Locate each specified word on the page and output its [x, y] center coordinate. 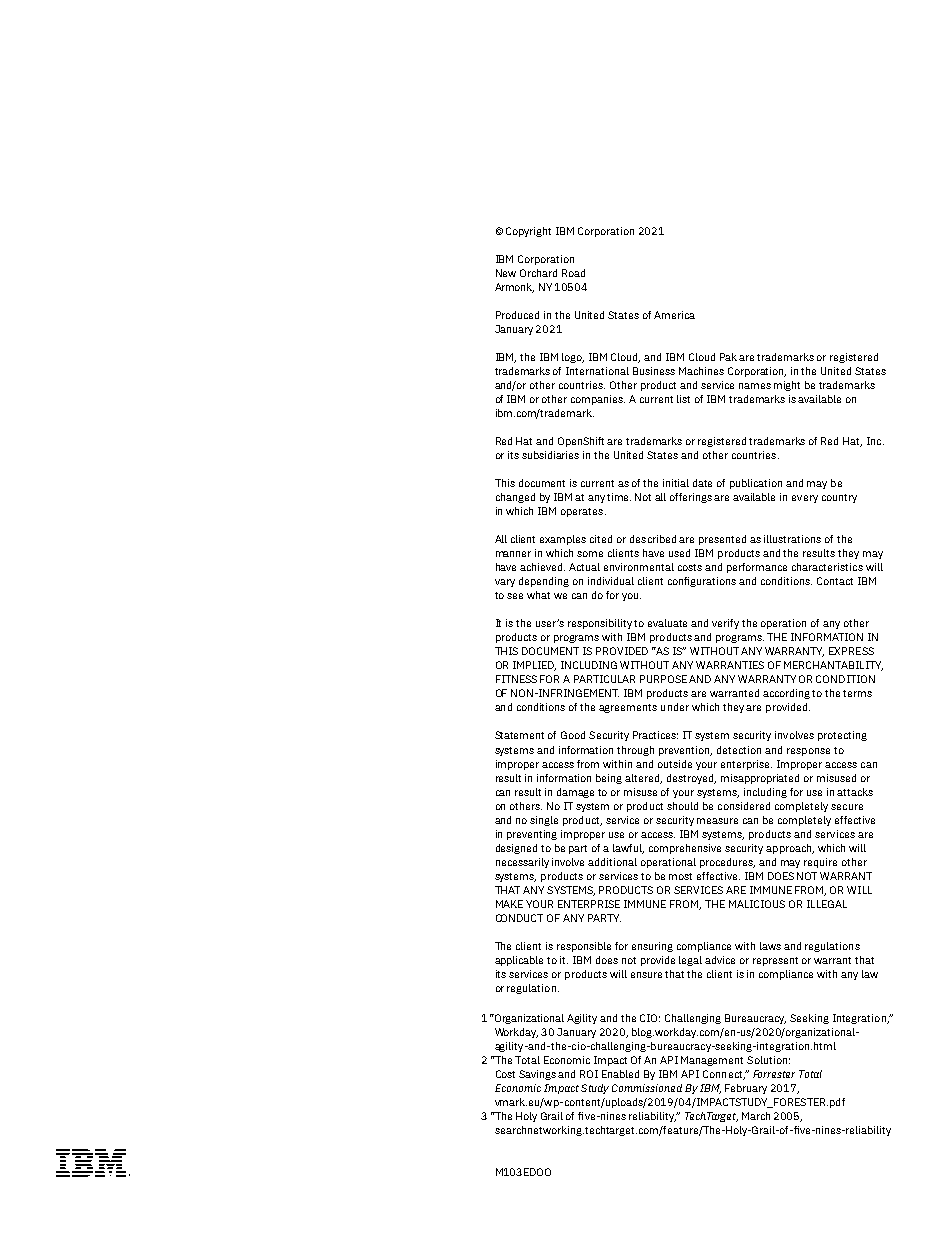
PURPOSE [663, 679]
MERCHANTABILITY [833, 666]
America [674, 315]
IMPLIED [534, 666]
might [787, 386]
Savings [537, 1075]
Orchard [538, 273]
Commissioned [647, 1088]
